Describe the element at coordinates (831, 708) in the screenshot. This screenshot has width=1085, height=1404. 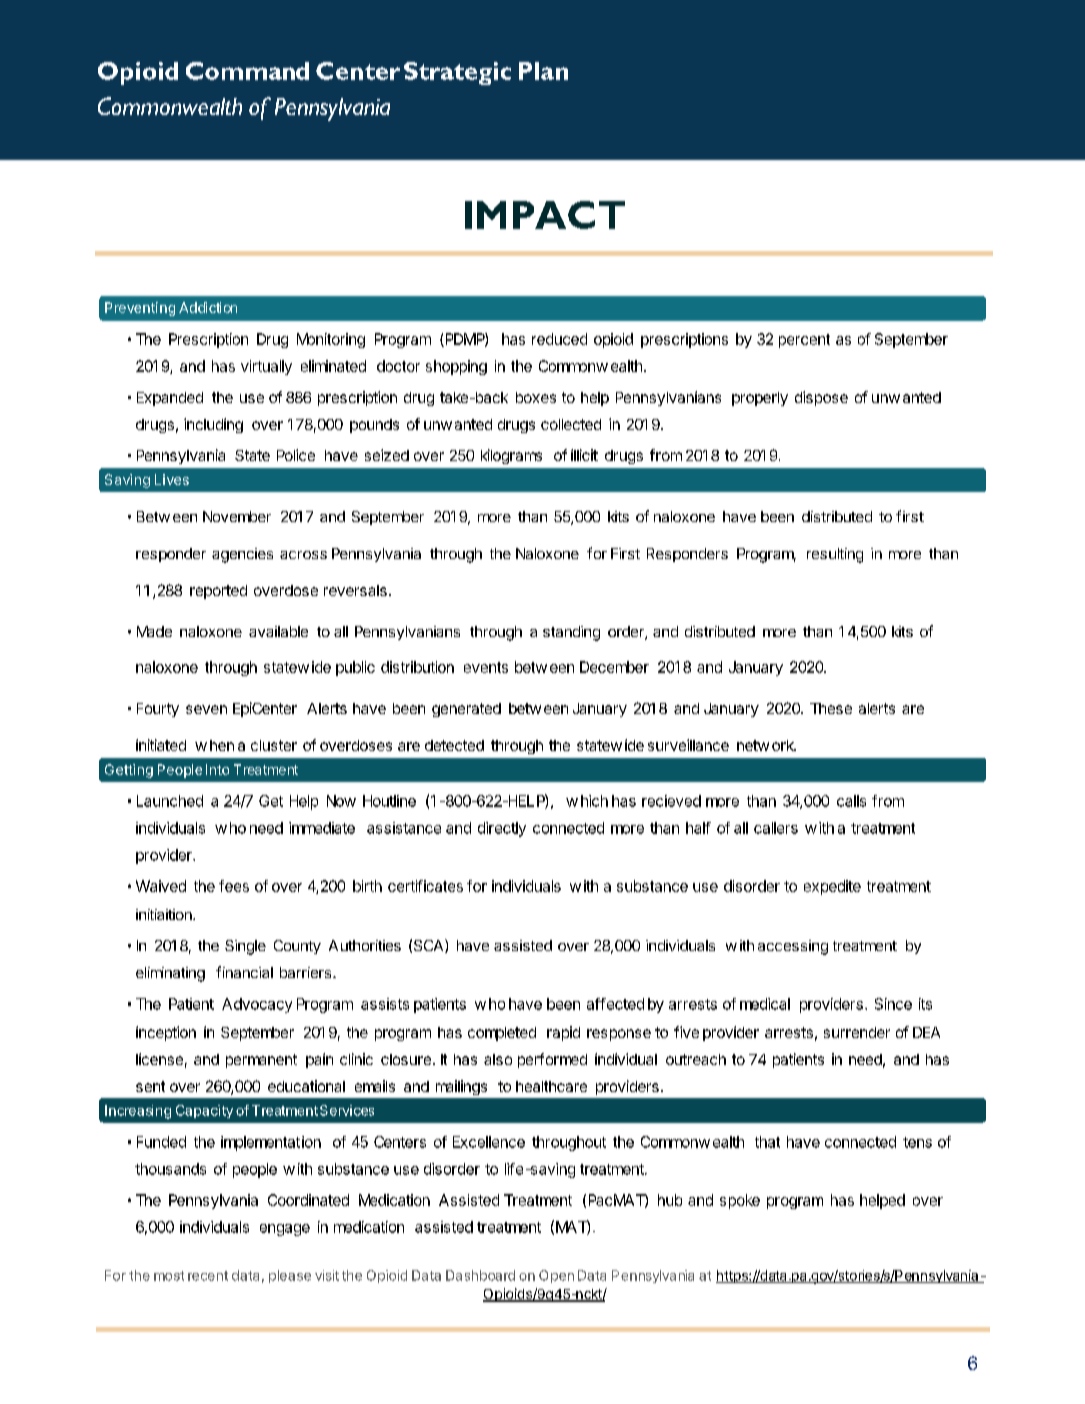
I see `These` at that location.
